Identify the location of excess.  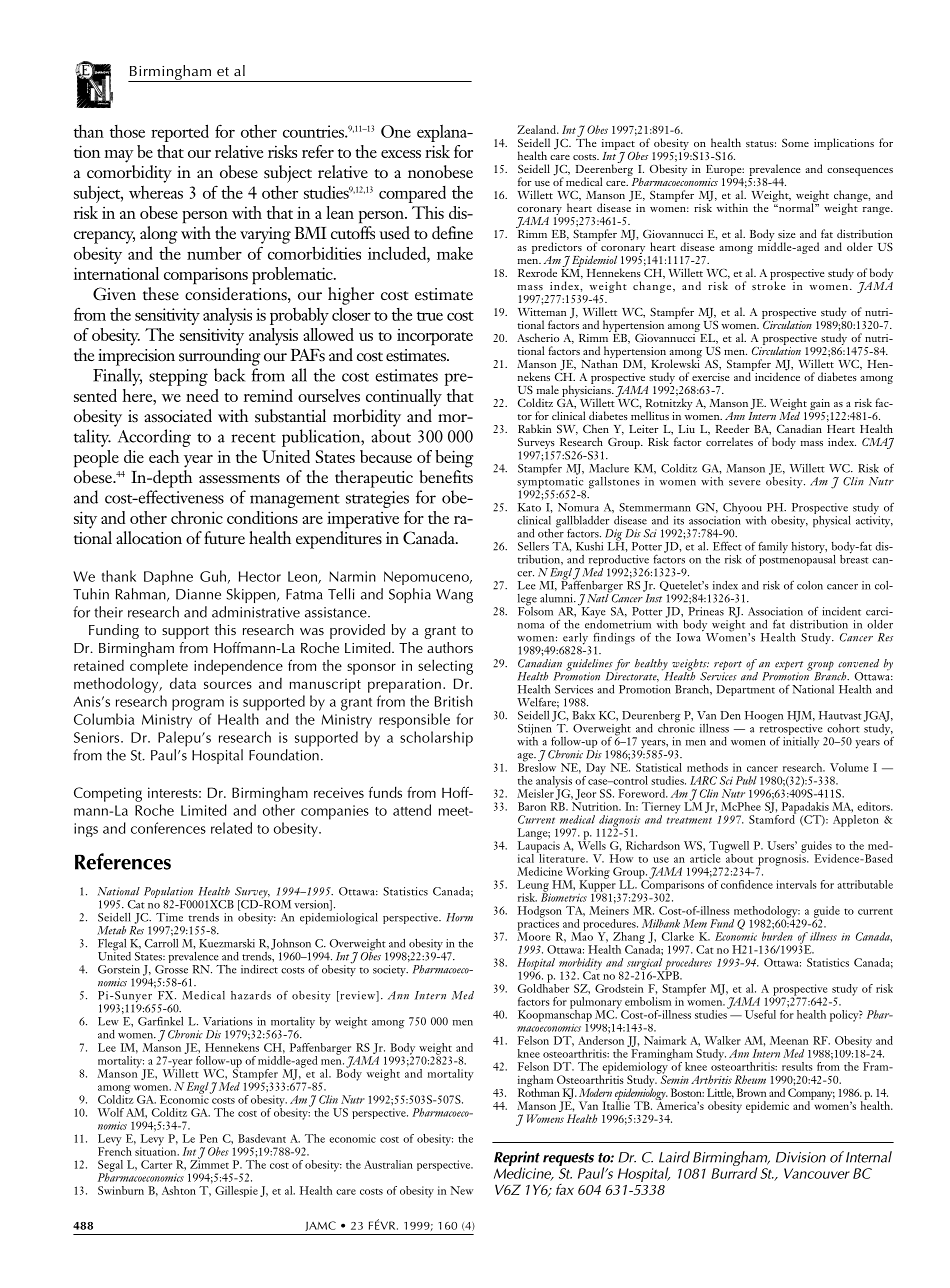
(401, 154).
